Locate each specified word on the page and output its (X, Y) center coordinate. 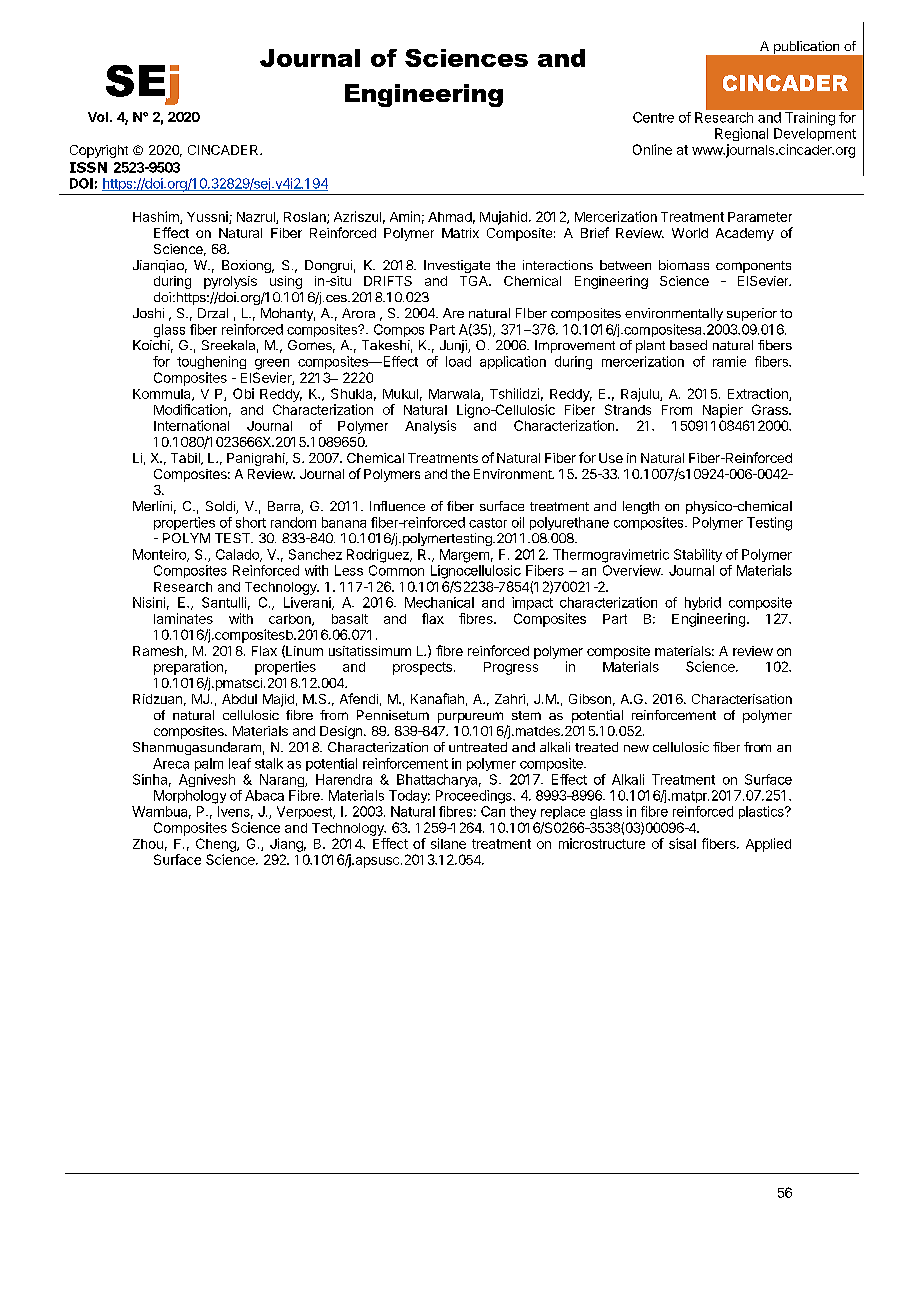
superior (752, 314)
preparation (188, 668)
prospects (424, 668)
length (641, 507)
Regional (741, 134)
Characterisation (742, 699)
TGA (475, 281)
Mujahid (505, 218)
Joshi (148, 313)
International (191, 425)
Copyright (99, 151)
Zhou (148, 844)
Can (493, 811)
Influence (397, 506)
